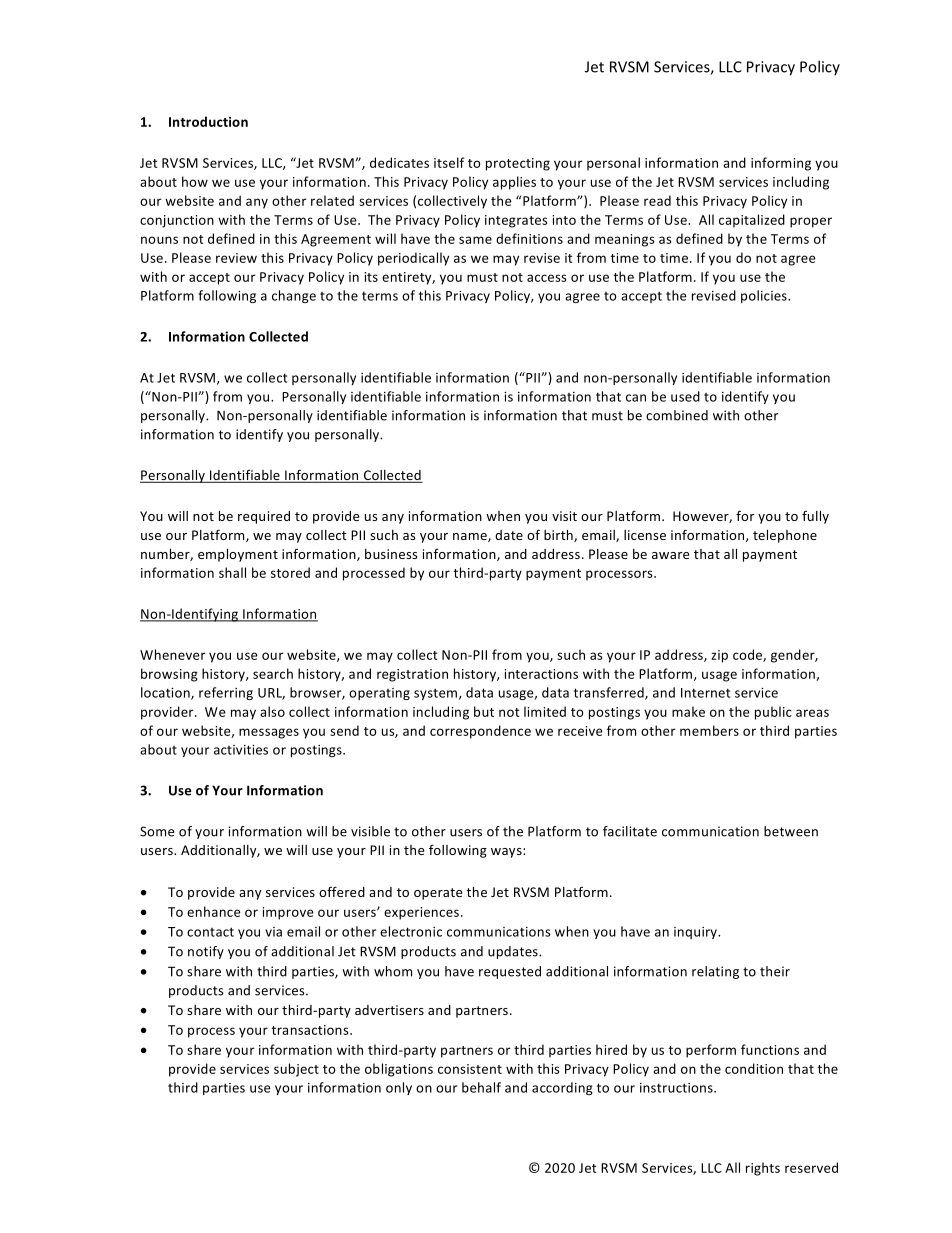  Describe the element at coordinates (296, 1070) in the screenshot. I see `subject` at that location.
